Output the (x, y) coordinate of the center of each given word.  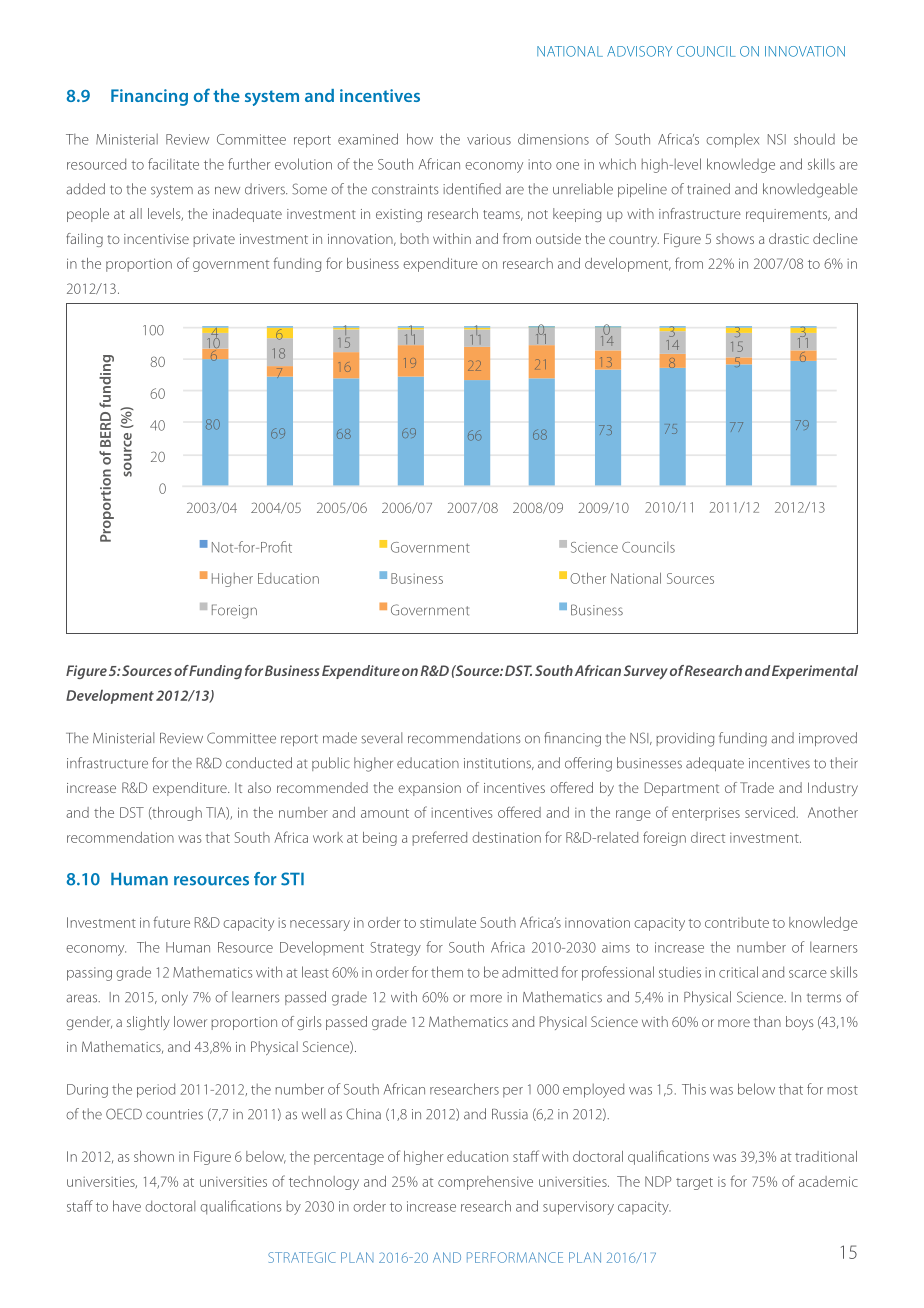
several (381, 738)
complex (732, 141)
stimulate (448, 922)
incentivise (156, 239)
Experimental (815, 672)
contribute (737, 922)
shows (735, 238)
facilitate (173, 164)
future (171, 922)
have (127, 1206)
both (414, 238)
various (489, 139)
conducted (259, 763)
